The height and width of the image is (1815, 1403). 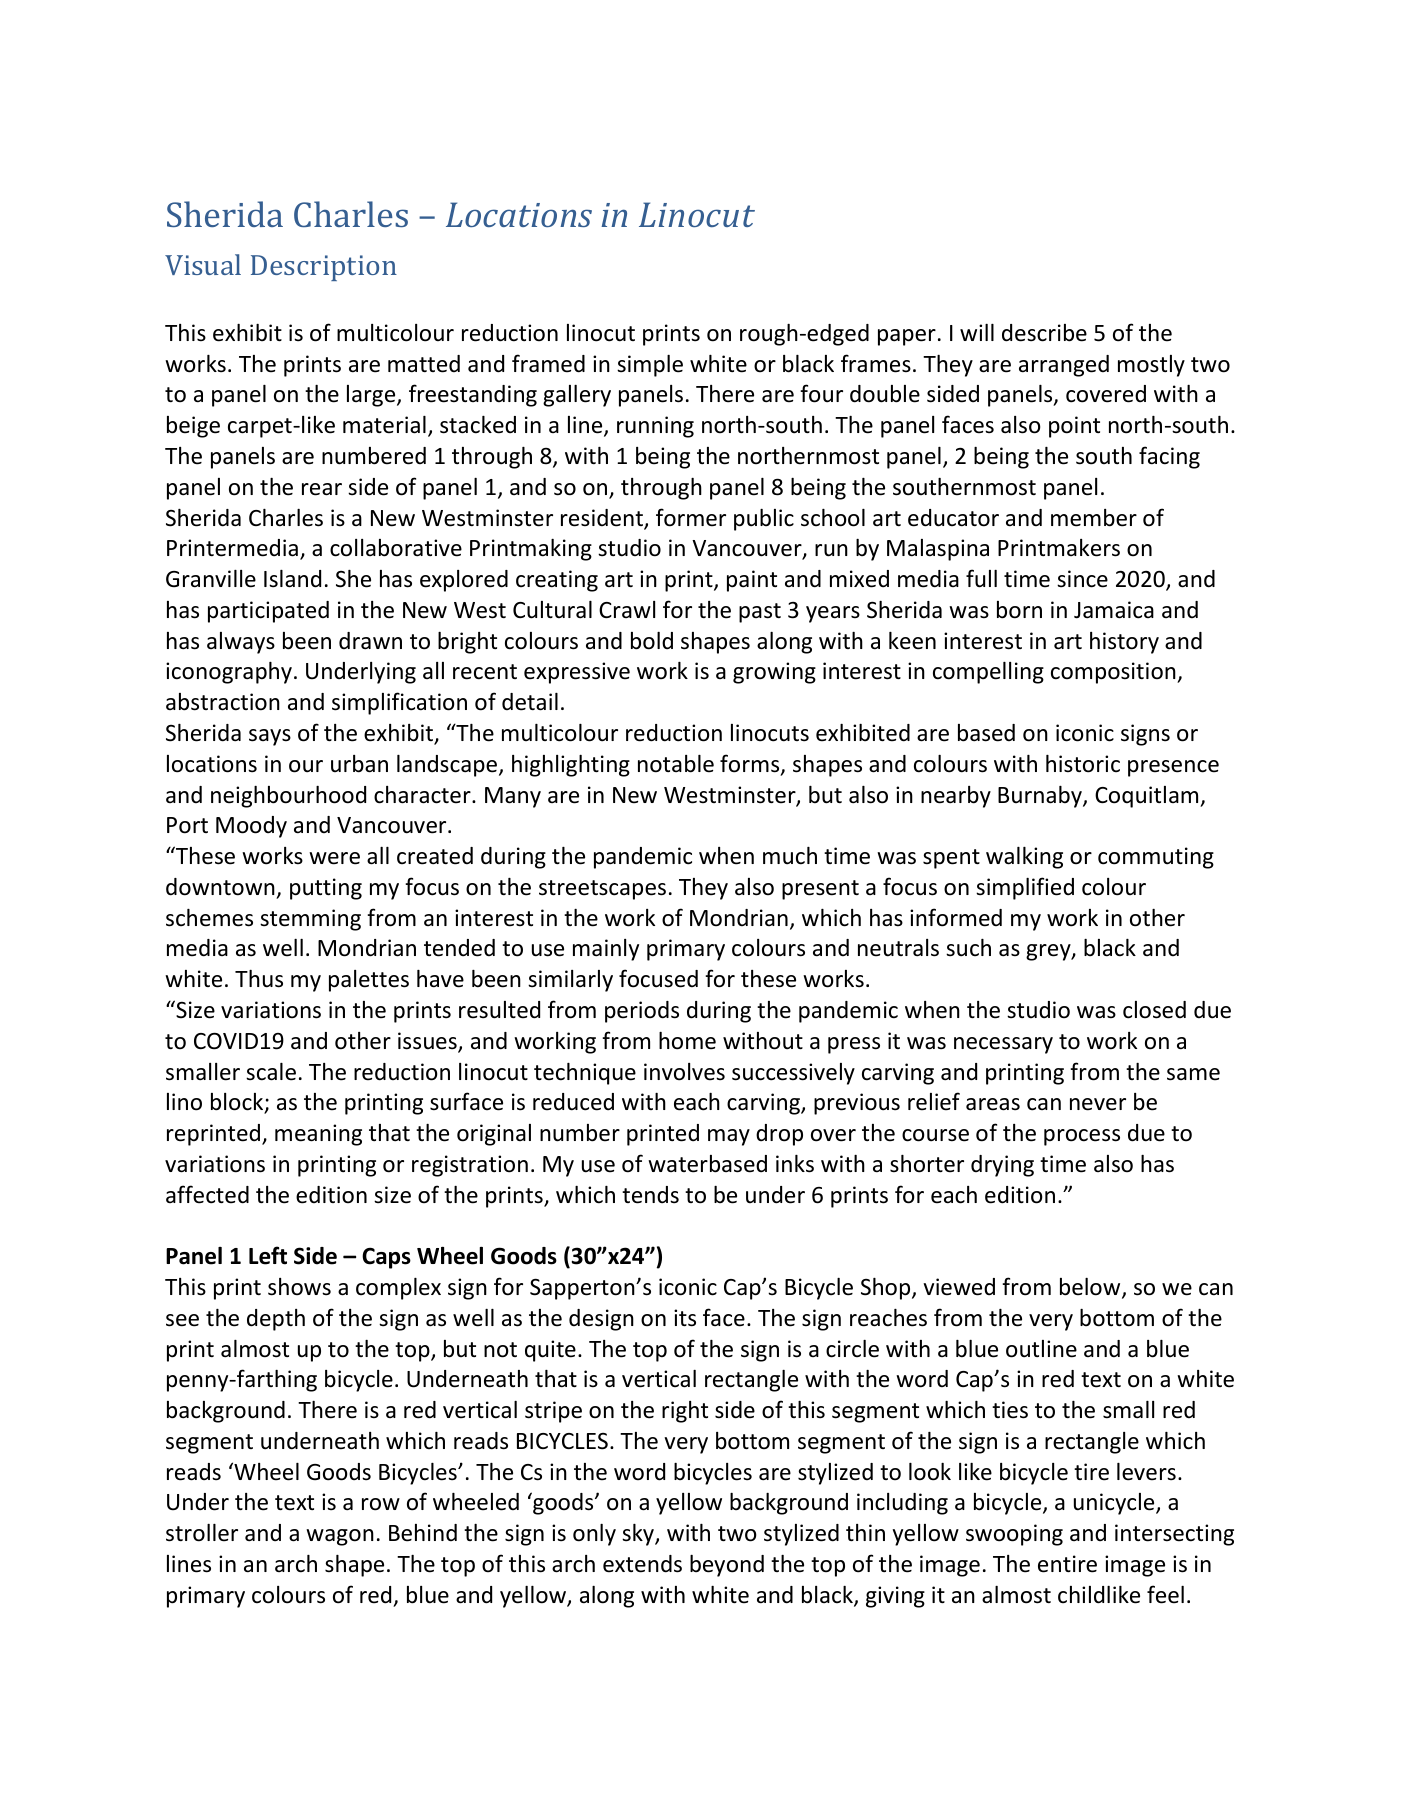 What do you see at coordinates (727, 1566) in the image?
I see `beyond` at bounding box center [727, 1566].
